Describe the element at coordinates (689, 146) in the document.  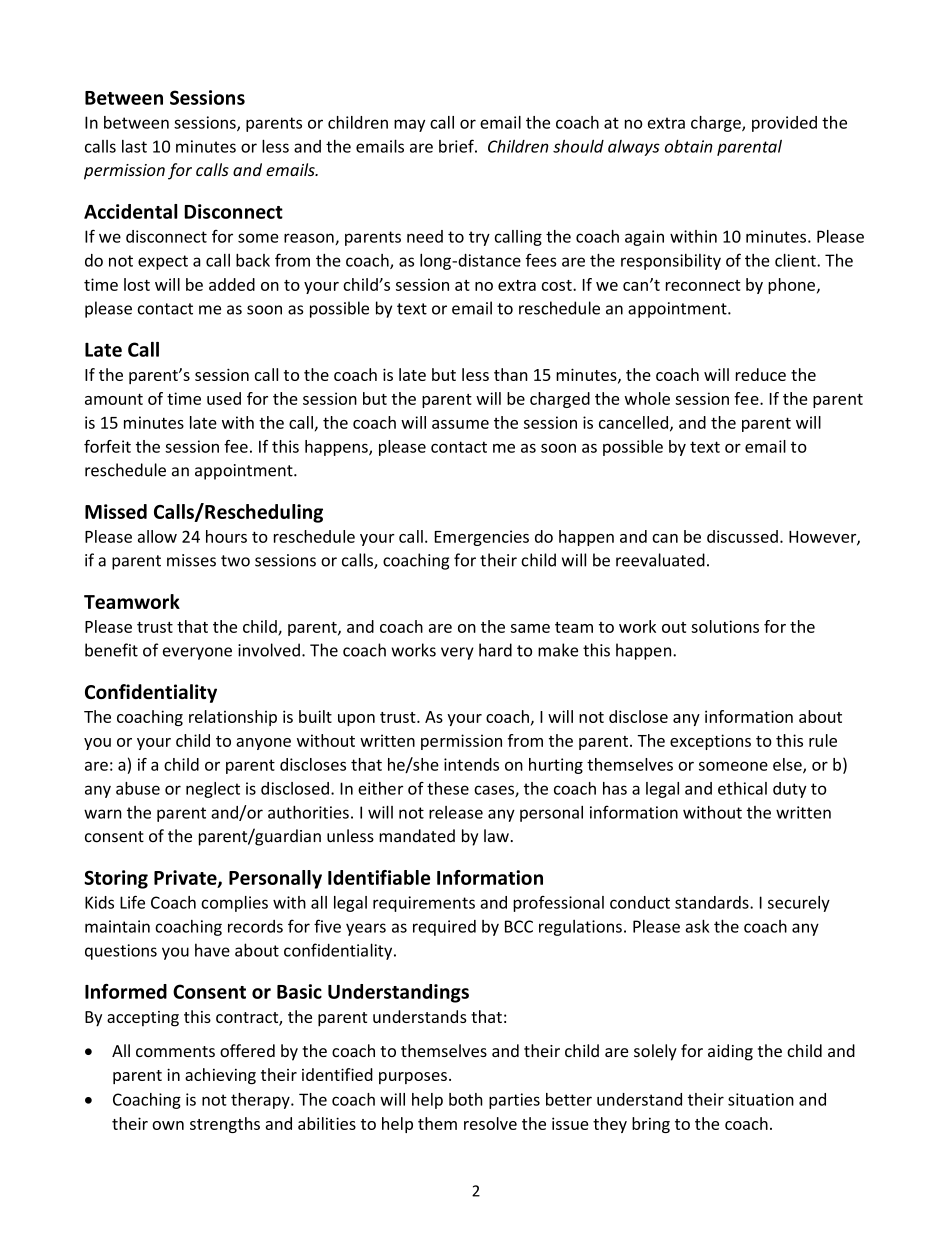
I see `obtain` at that location.
